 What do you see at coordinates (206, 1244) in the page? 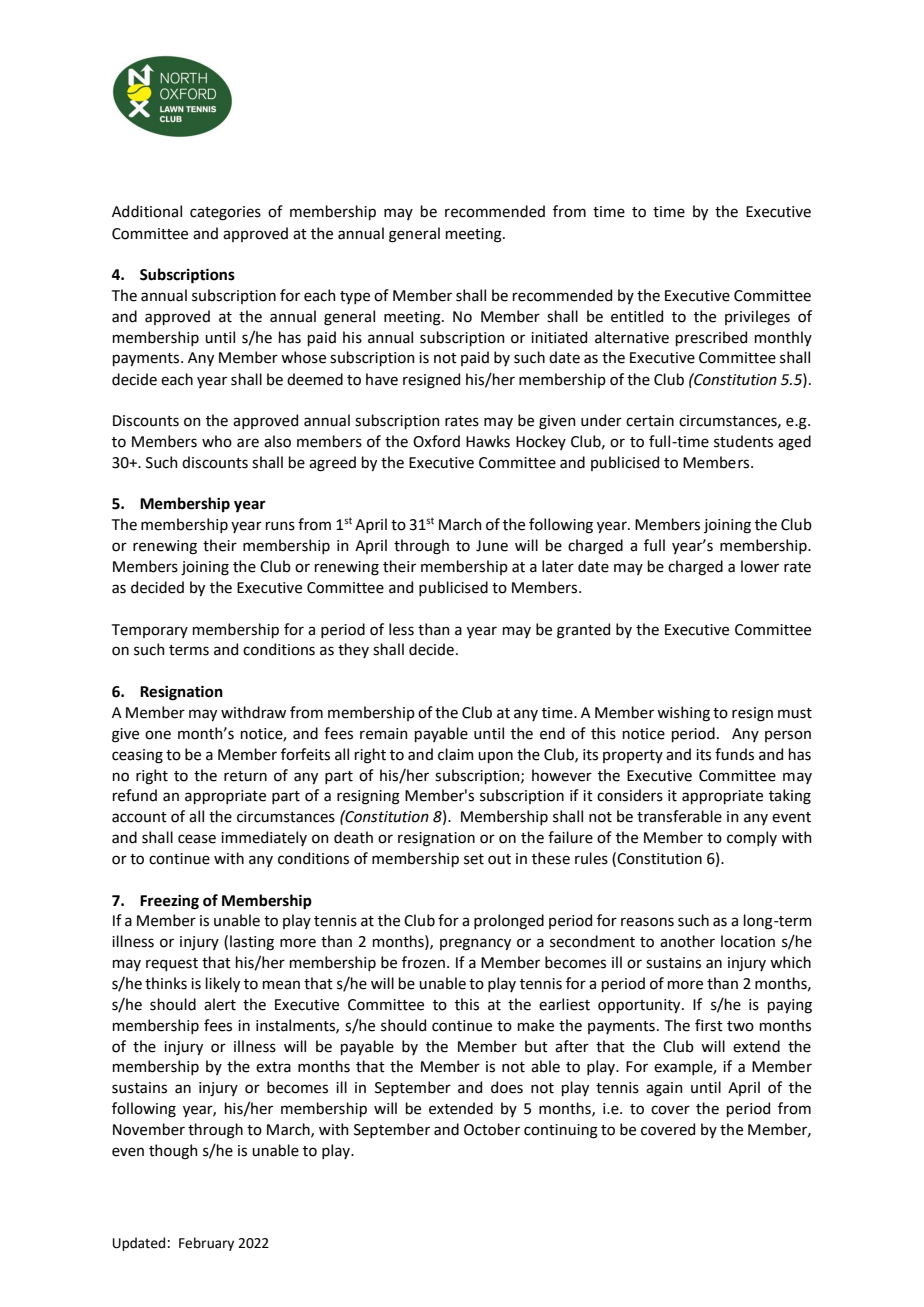
I see `February` at bounding box center [206, 1244].
